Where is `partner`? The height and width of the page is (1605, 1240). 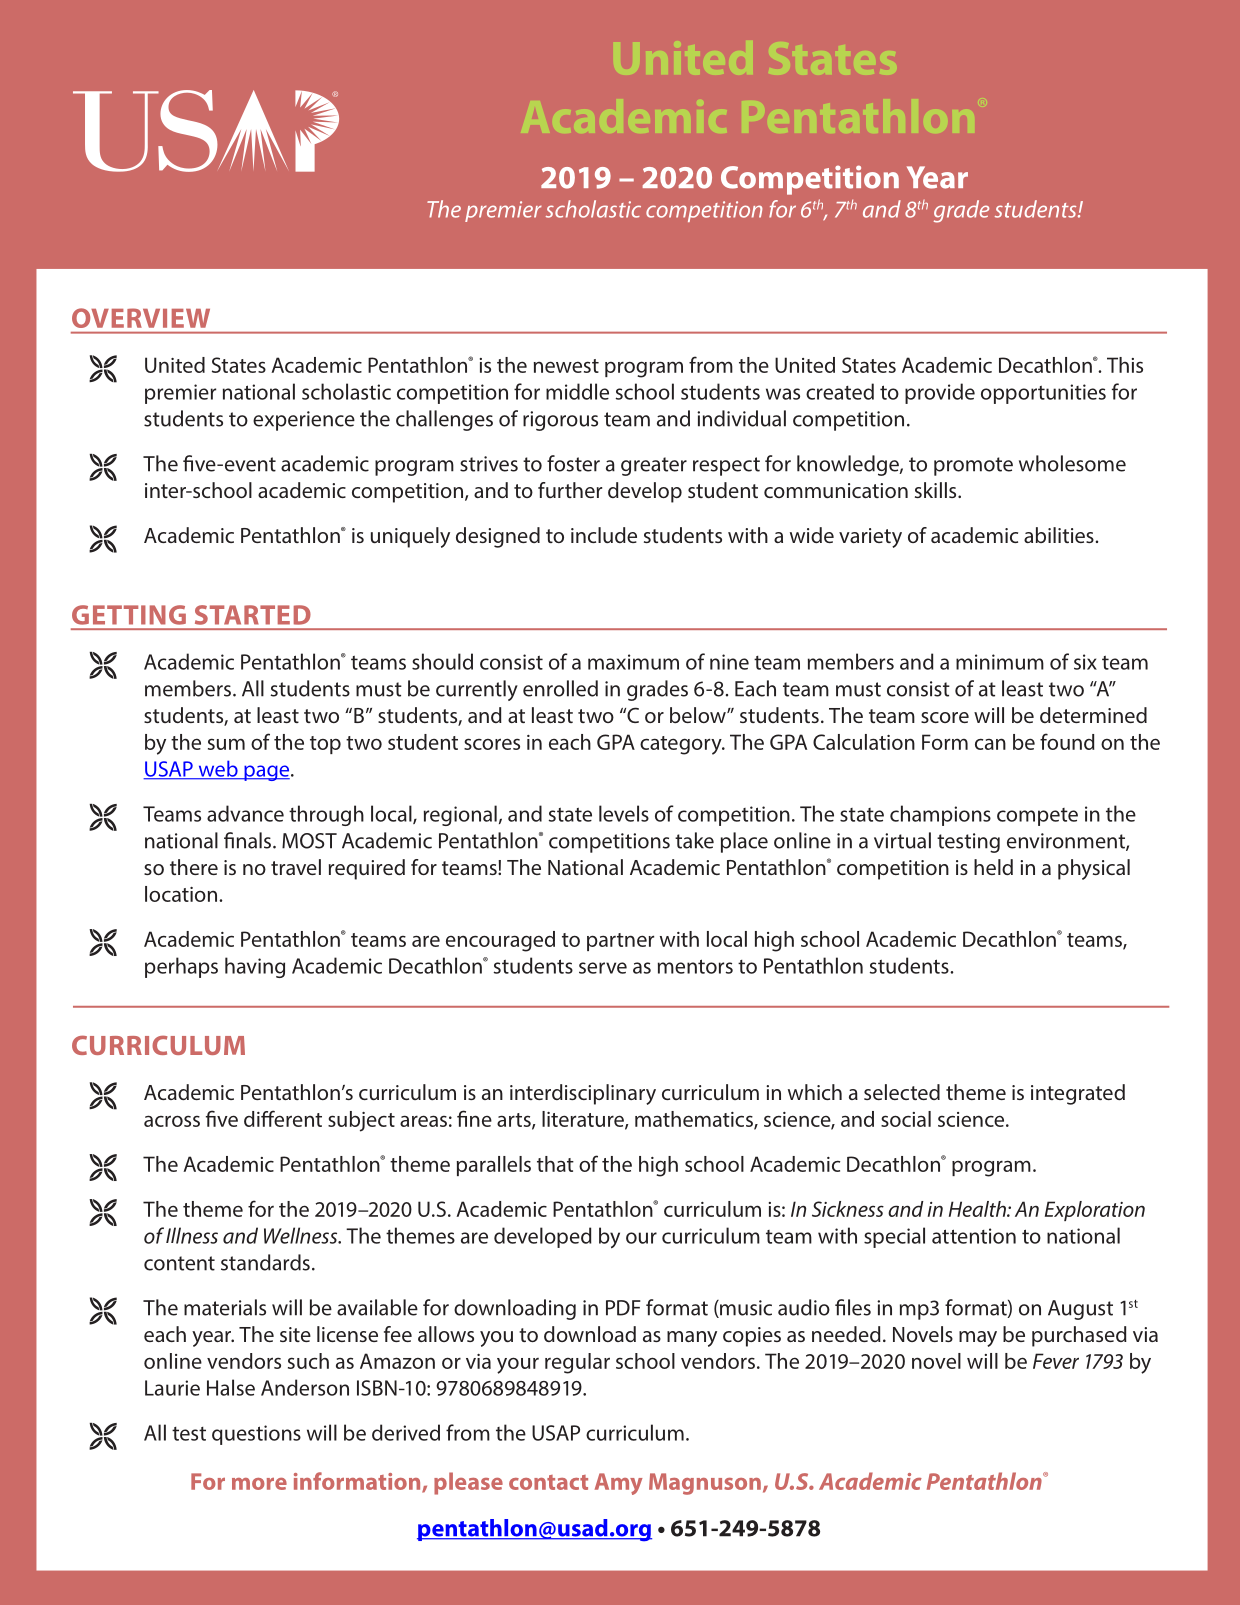
partner is located at coordinates (620, 942).
